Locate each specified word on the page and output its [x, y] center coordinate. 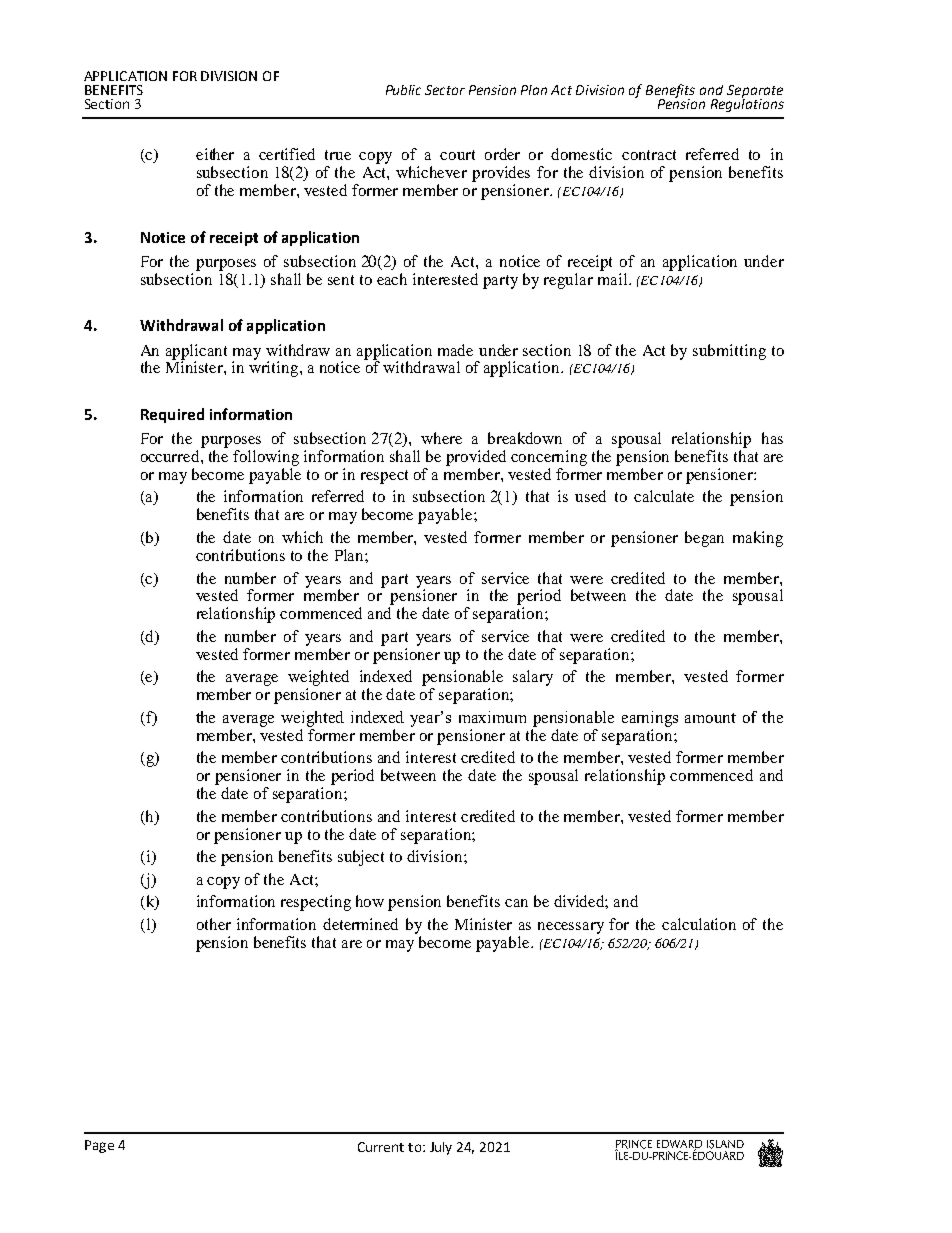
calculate [664, 496]
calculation [699, 924]
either [215, 154]
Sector [445, 90]
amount [710, 718]
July [441, 1148]
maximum [492, 717]
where [441, 438]
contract [649, 155]
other [214, 924]
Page [99, 1146]
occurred [171, 456]
